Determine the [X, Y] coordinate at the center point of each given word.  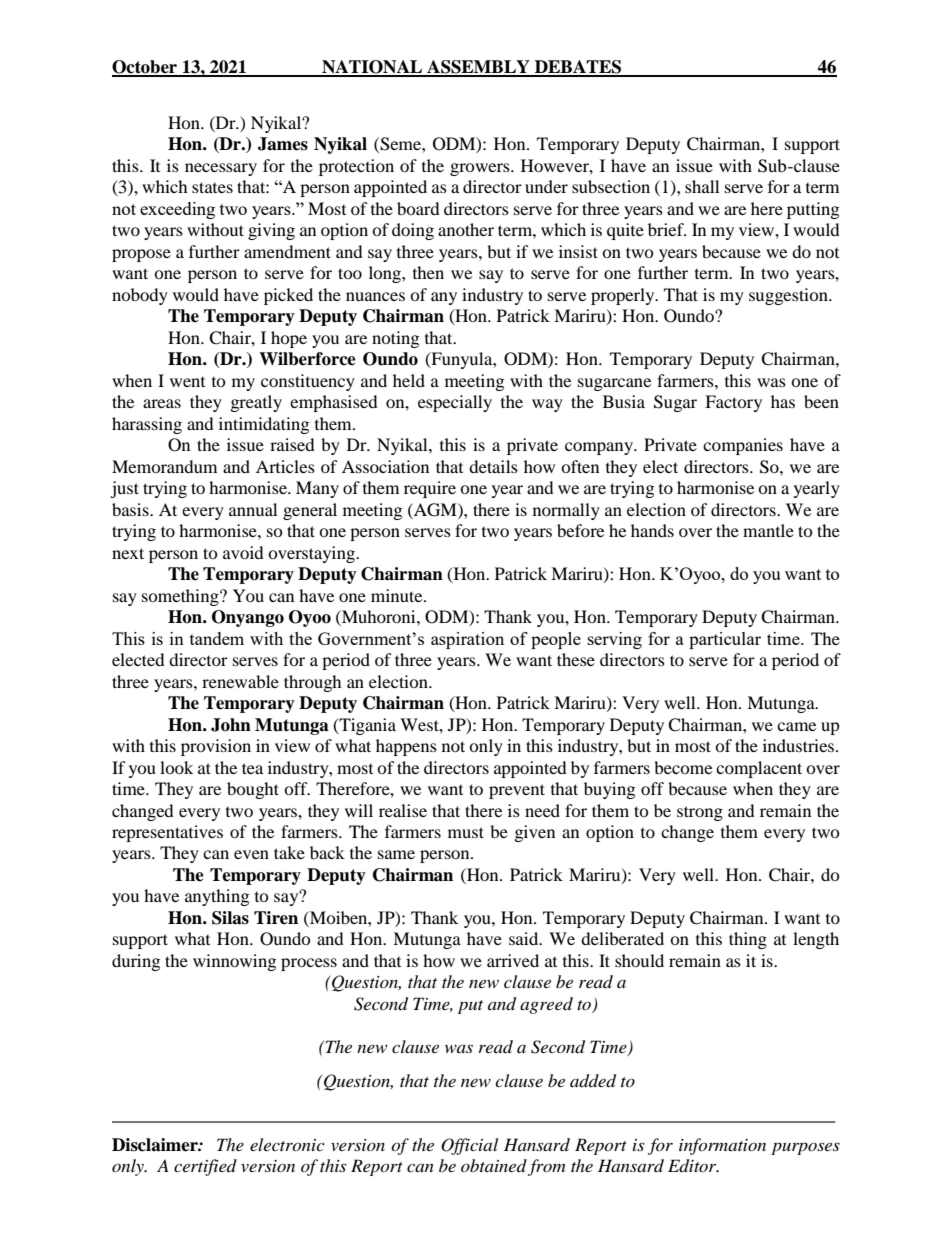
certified [205, 1167]
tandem [217, 638]
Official [469, 1146]
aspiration [467, 640]
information [722, 1146]
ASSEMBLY [478, 68]
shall [702, 186]
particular [725, 640]
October [146, 68]
